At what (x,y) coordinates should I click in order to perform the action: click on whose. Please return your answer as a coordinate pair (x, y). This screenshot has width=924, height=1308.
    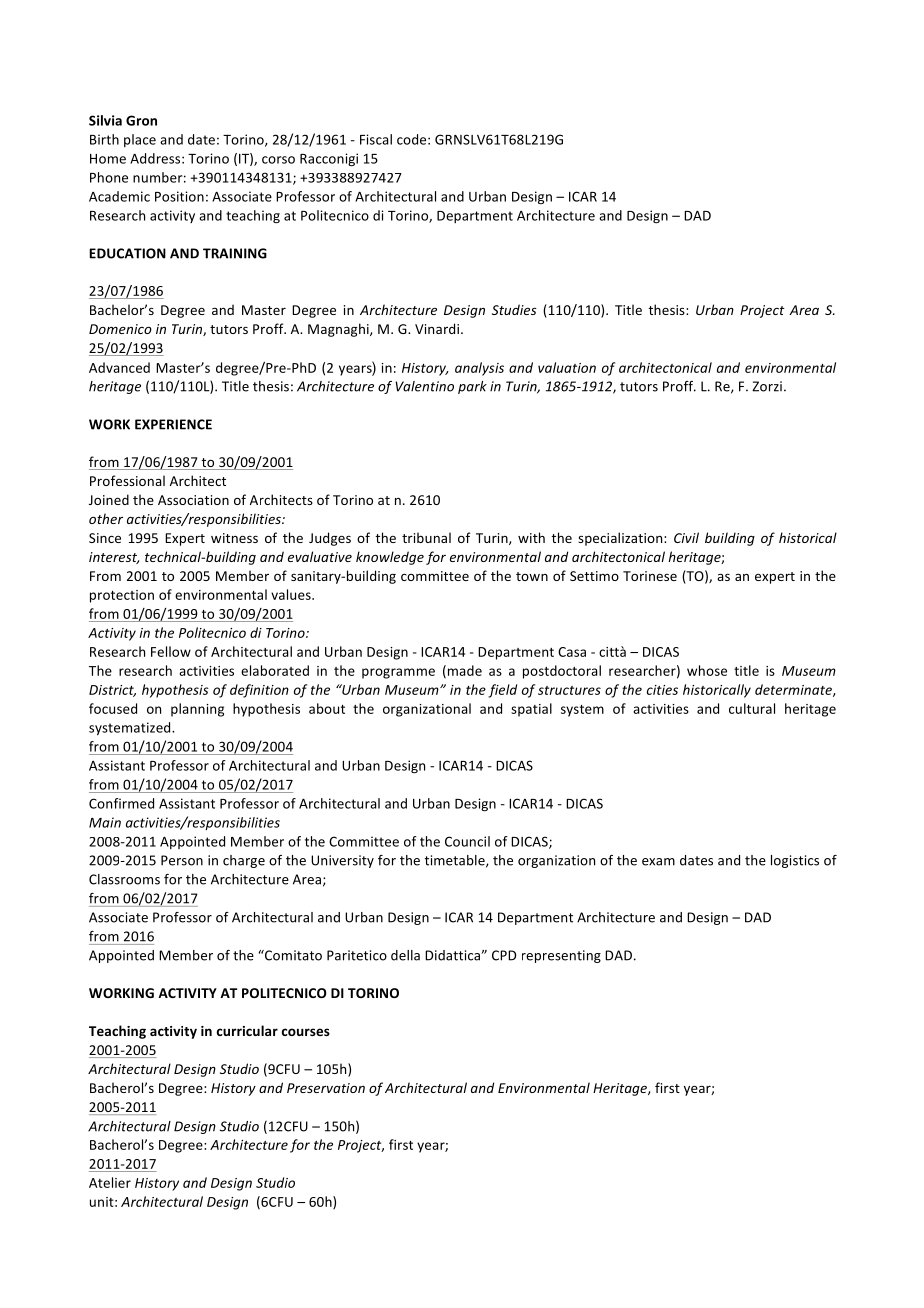
    Looking at the image, I should click on (707, 670).
